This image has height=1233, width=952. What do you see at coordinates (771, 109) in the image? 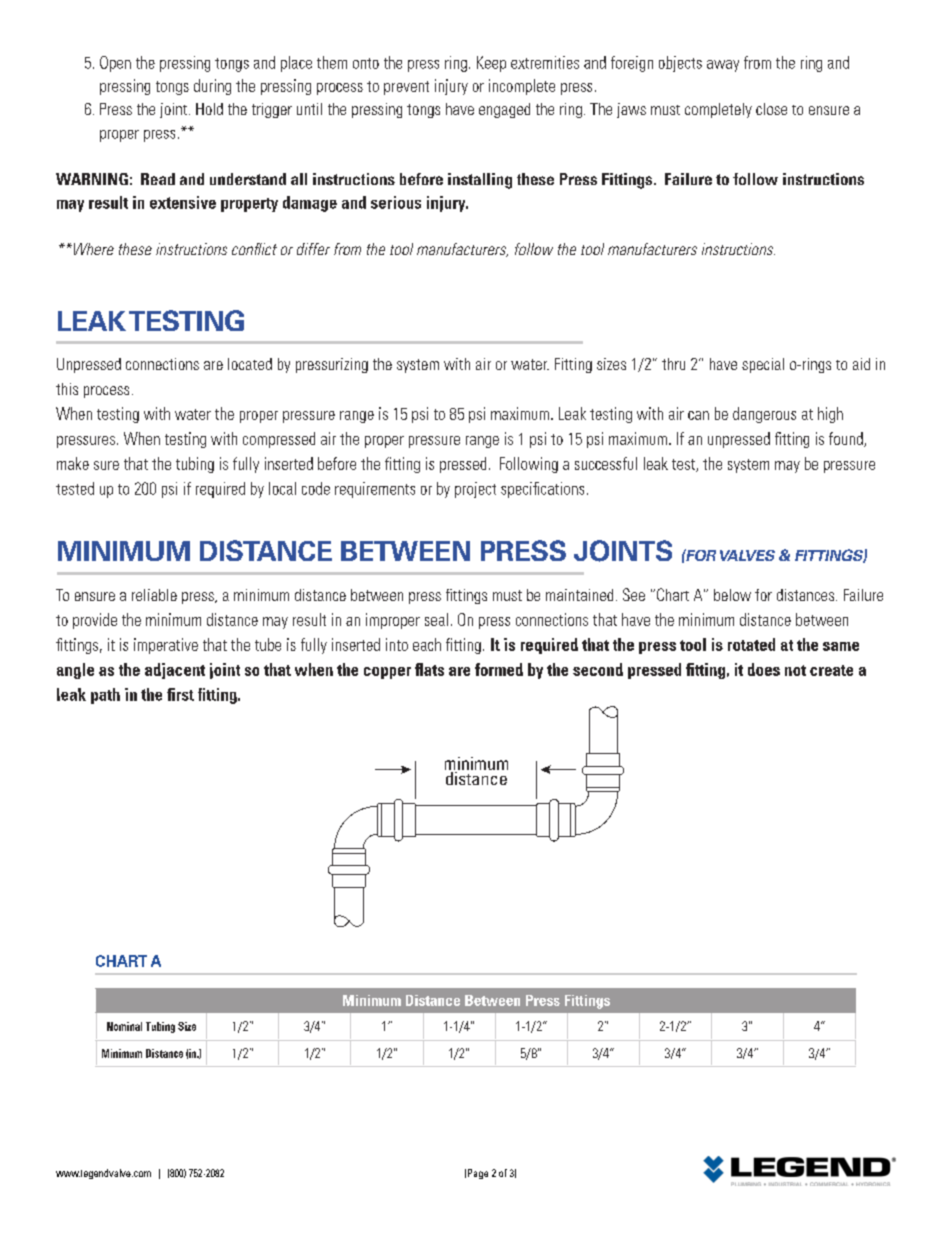
I see `close` at bounding box center [771, 109].
